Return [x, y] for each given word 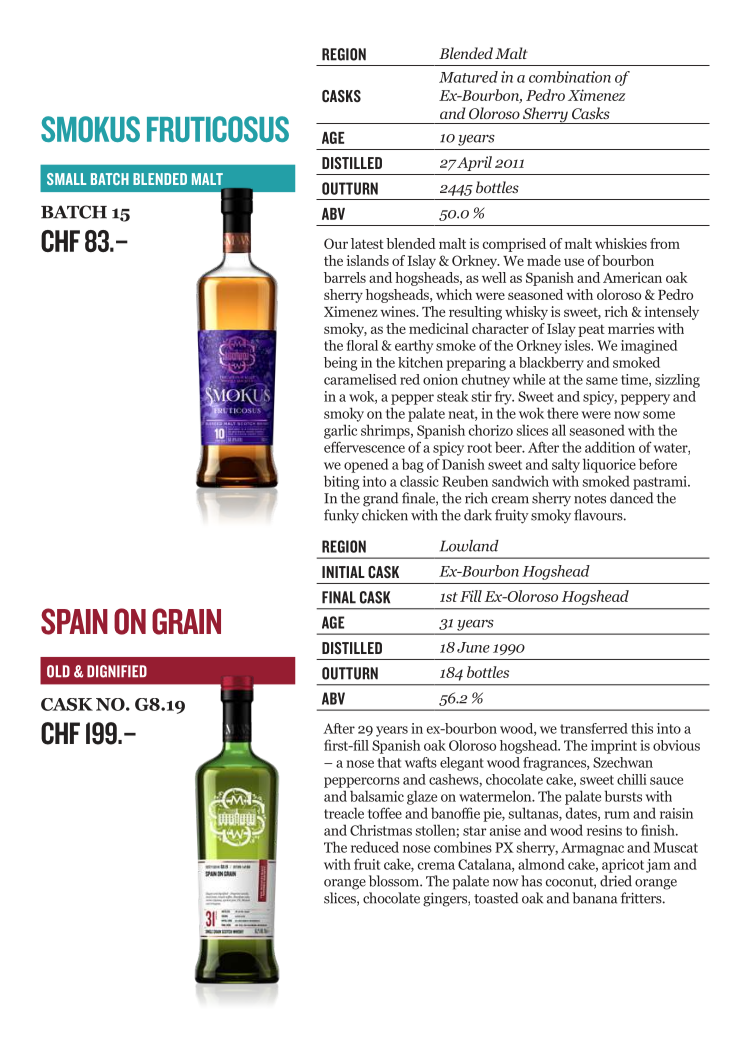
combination [570, 77]
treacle [344, 813]
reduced [375, 847]
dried [616, 881]
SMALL [66, 179]
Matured [468, 77]
